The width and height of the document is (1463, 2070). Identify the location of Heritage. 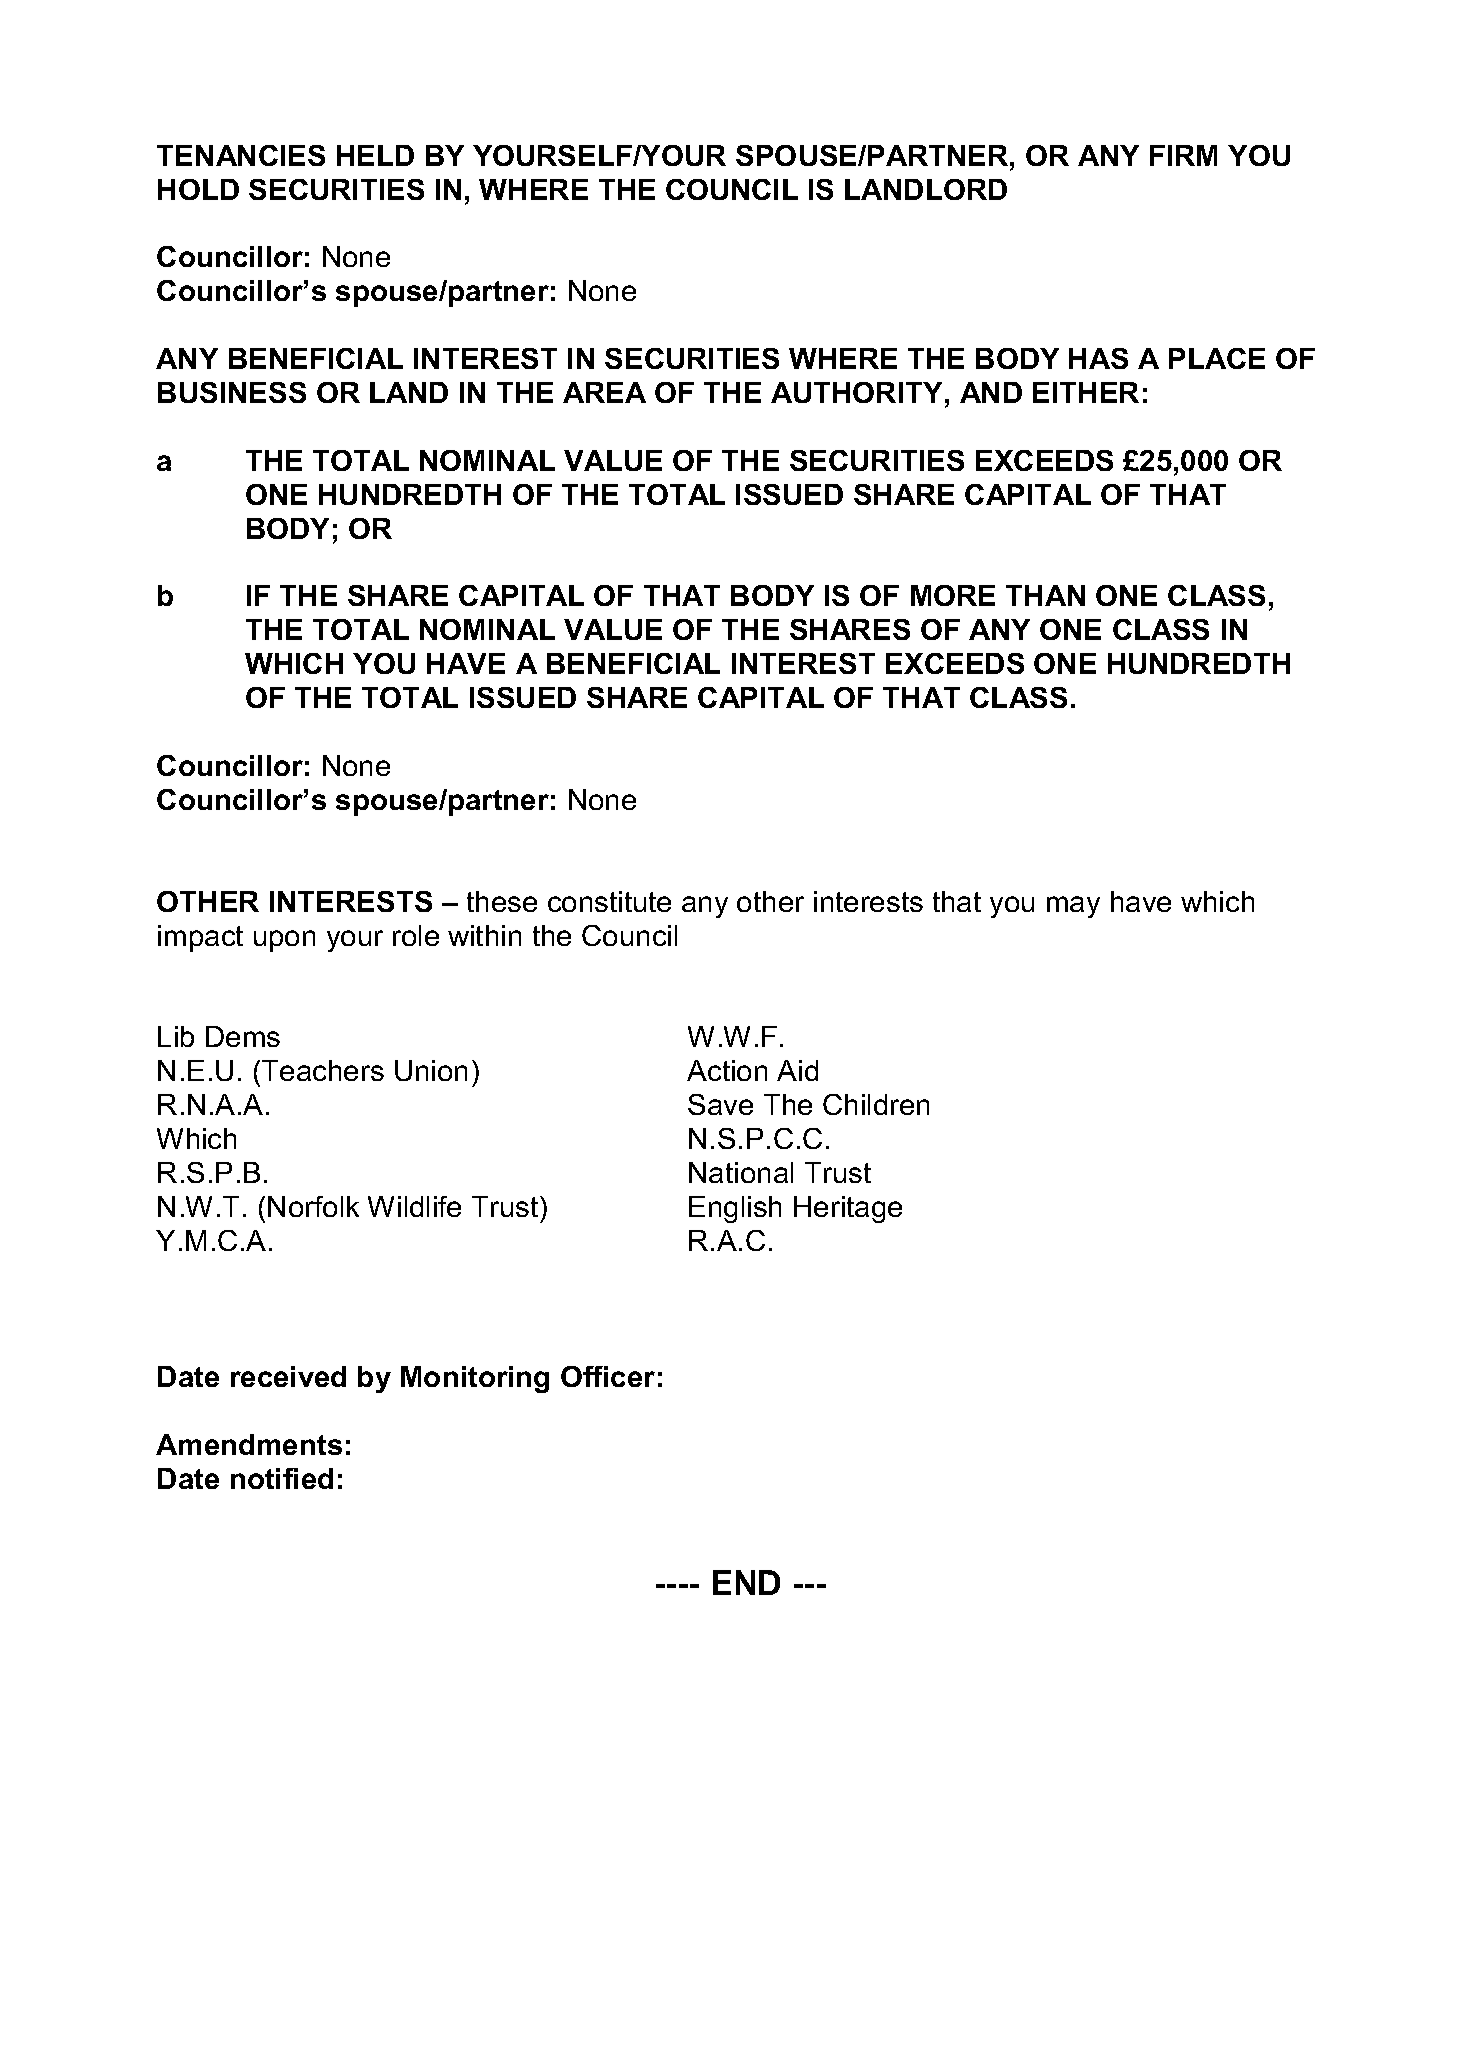
(848, 1209).
